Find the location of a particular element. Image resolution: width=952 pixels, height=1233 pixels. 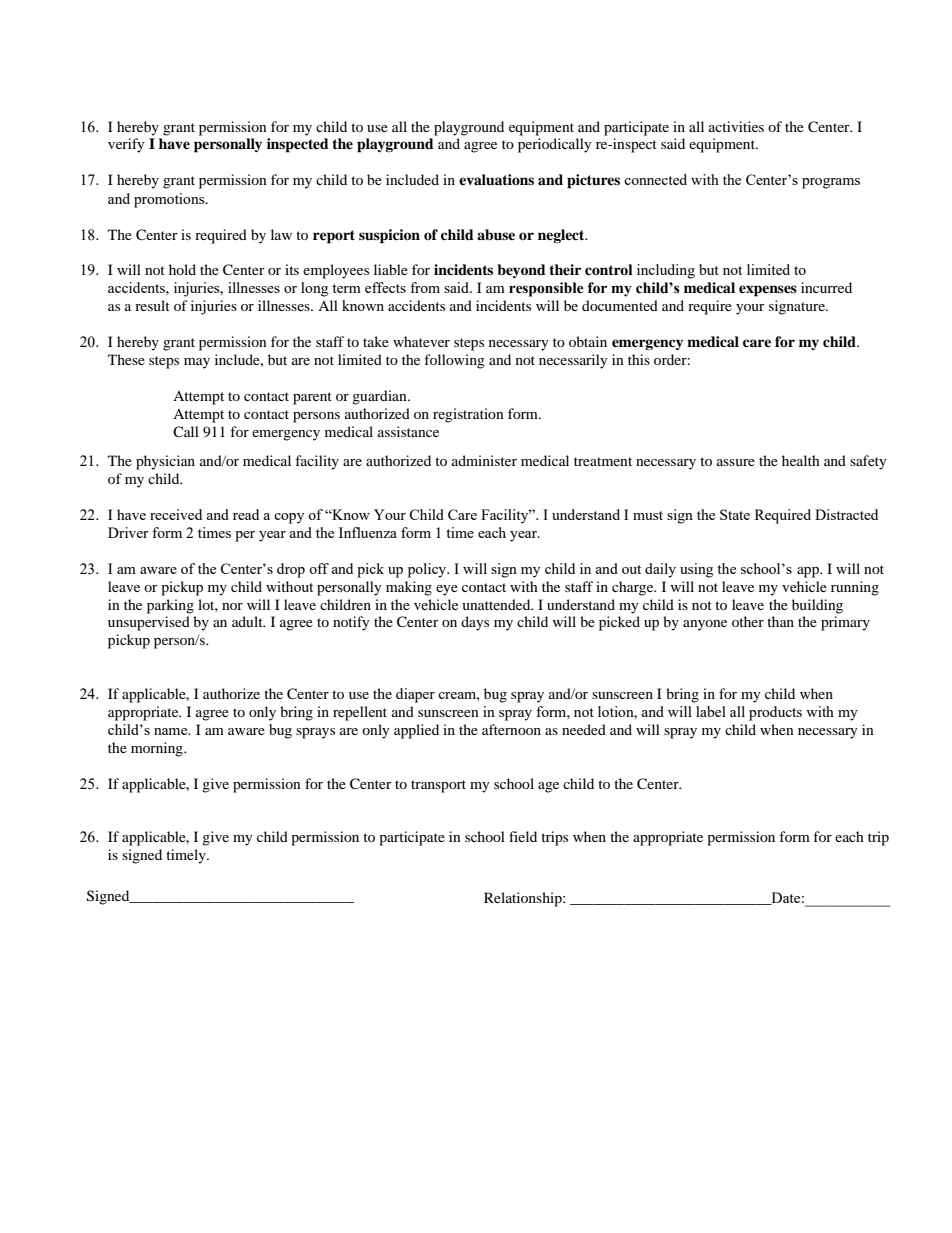

health is located at coordinates (801, 460).
